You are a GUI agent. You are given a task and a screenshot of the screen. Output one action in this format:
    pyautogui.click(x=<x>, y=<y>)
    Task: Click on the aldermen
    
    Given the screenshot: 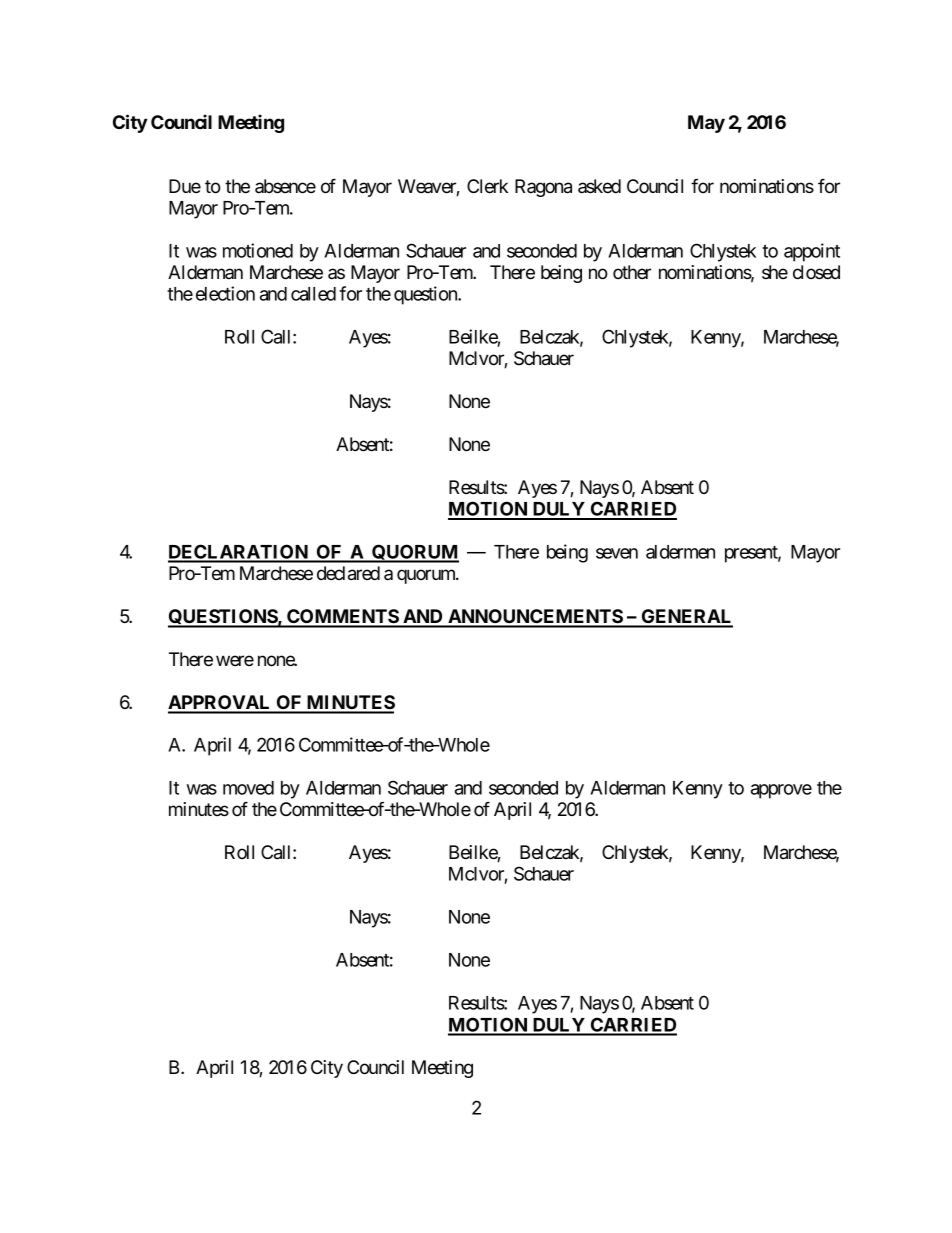 What is the action you would take?
    pyautogui.click(x=680, y=552)
